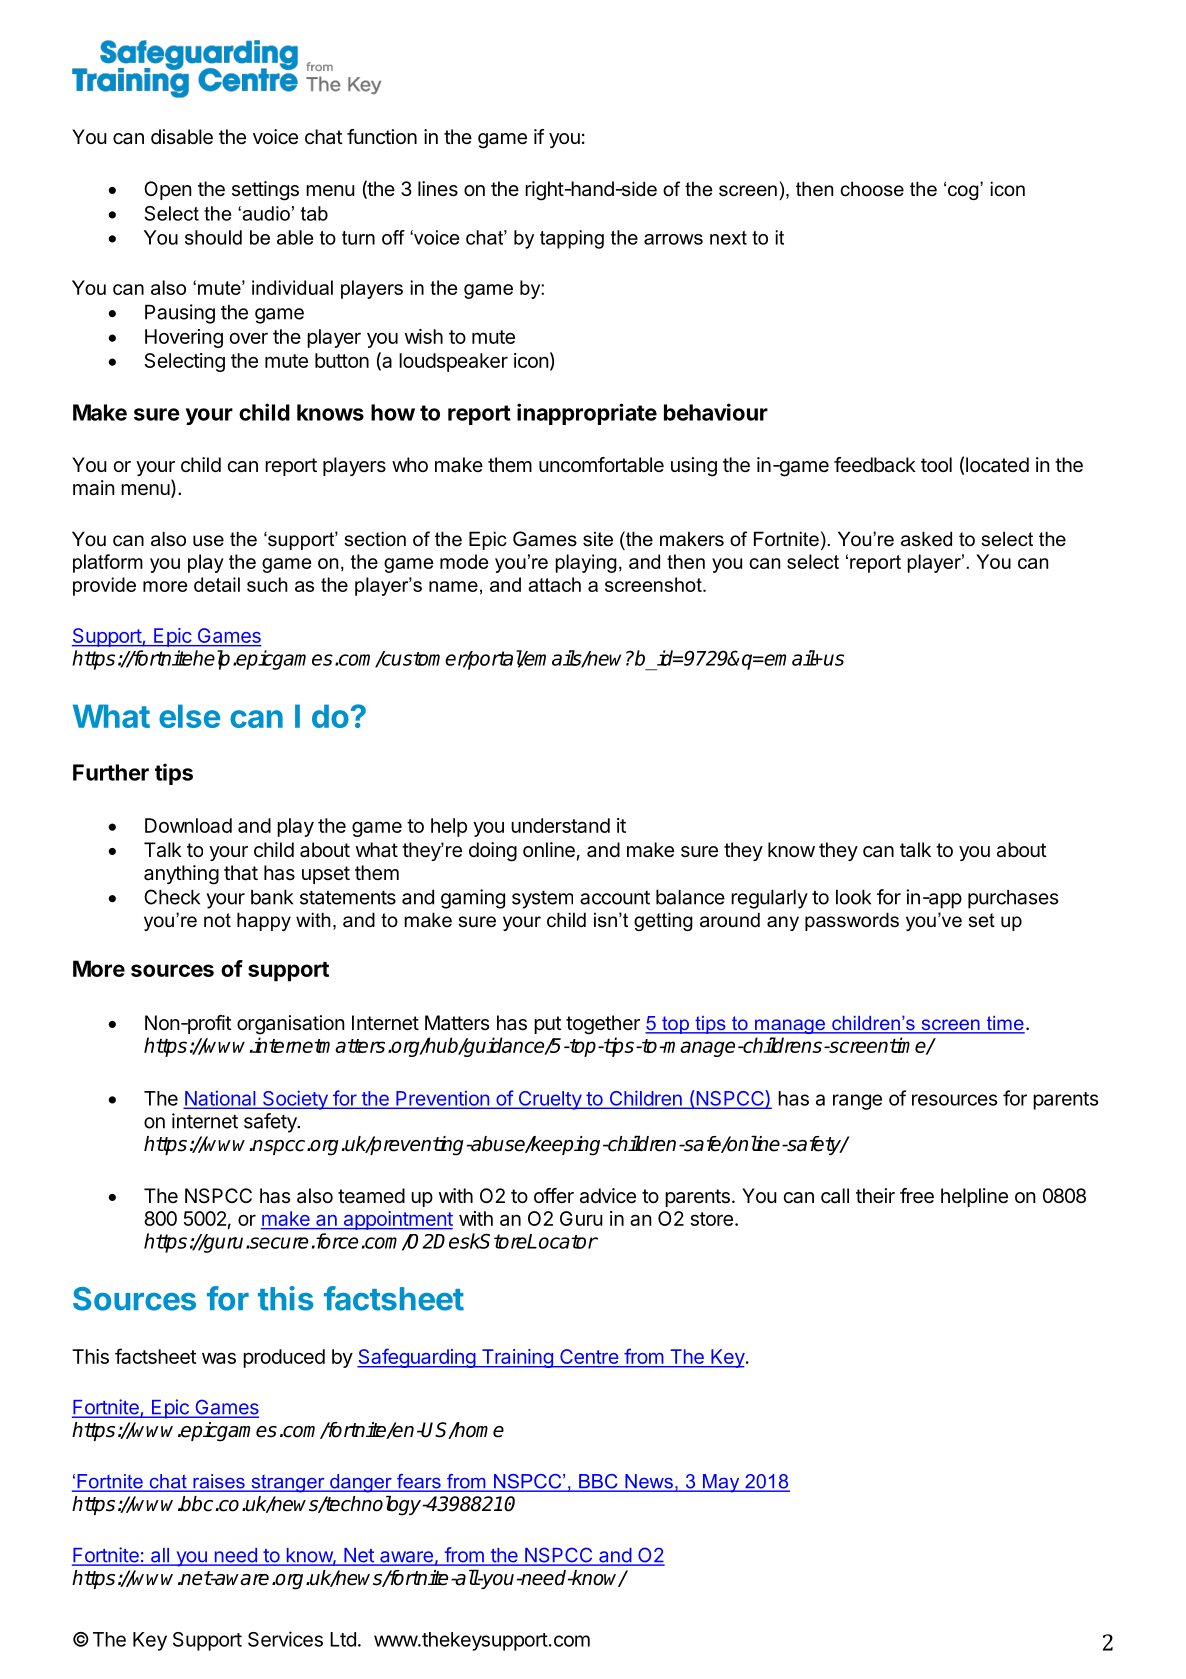 Image resolution: width=1186 pixels, height=1679 pixels. What do you see at coordinates (285, 1639) in the screenshot?
I see `Services` at bounding box center [285, 1639].
